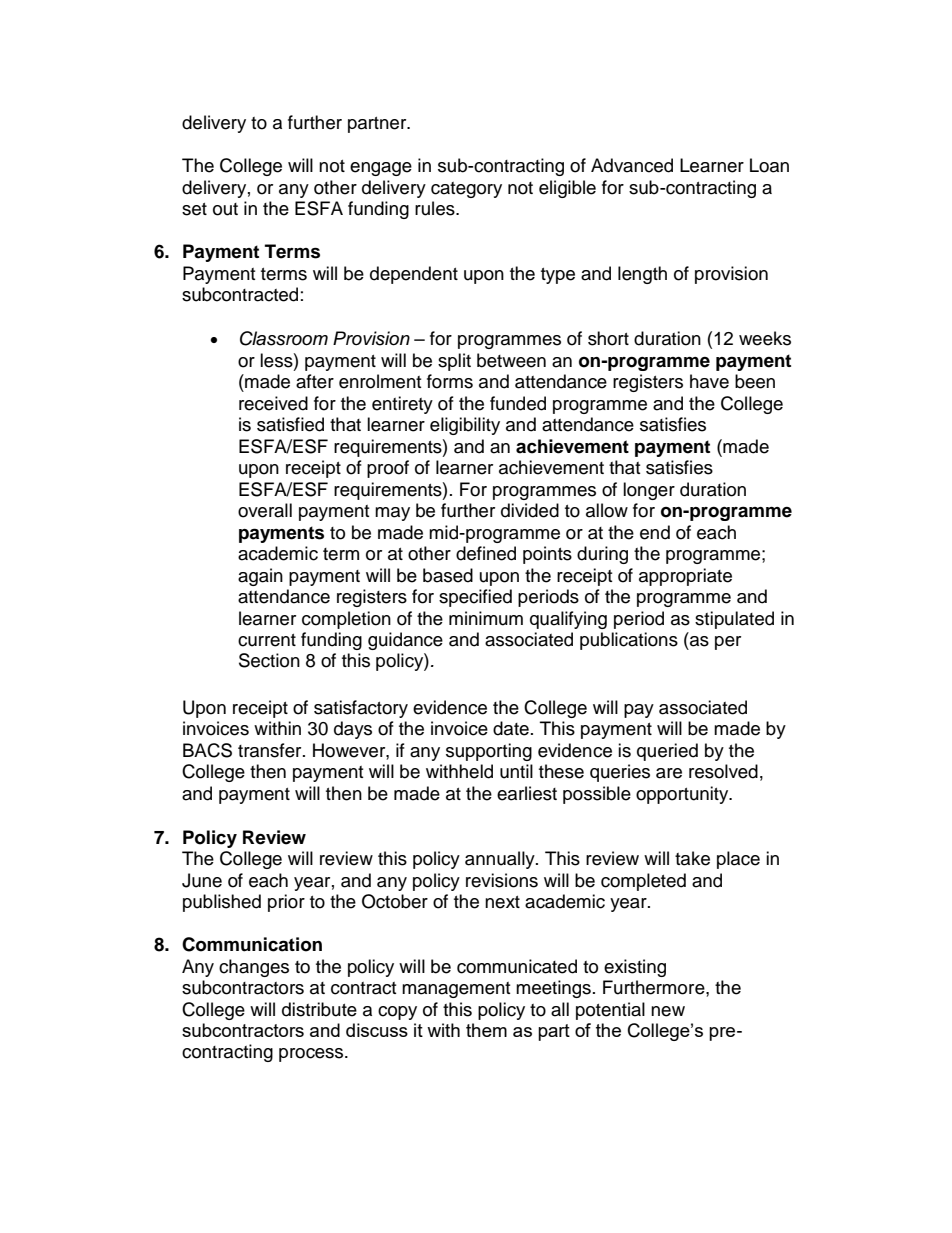  Describe the element at coordinates (466, 190) in the page. I see `category` at that location.
